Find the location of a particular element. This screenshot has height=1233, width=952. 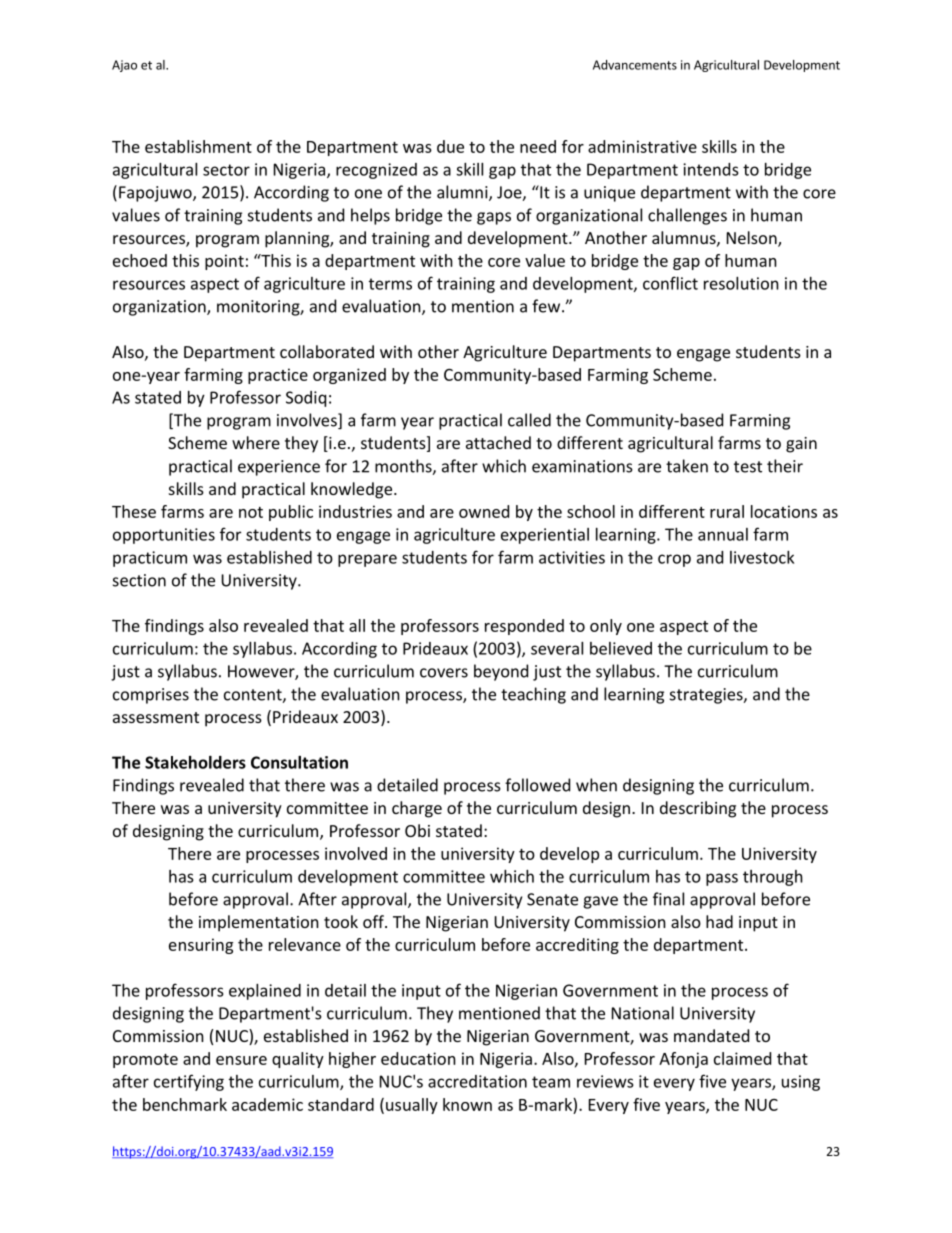

due is located at coordinates (450, 146).
